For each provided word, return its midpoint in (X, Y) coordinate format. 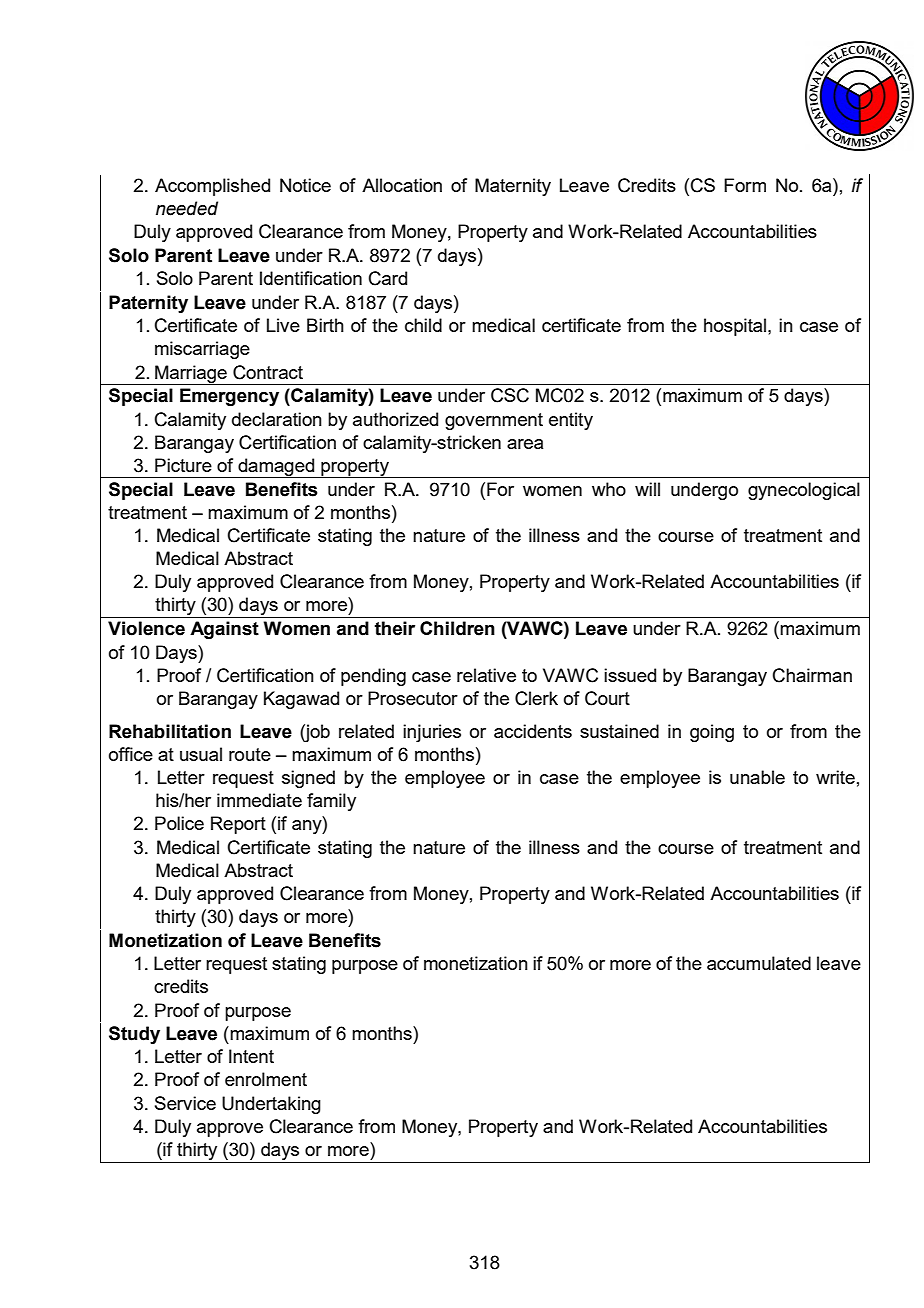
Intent (251, 1056)
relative (486, 675)
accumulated (759, 963)
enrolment (266, 1079)
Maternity (513, 187)
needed (187, 208)
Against (224, 630)
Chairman (812, 675)
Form (745, 185)
